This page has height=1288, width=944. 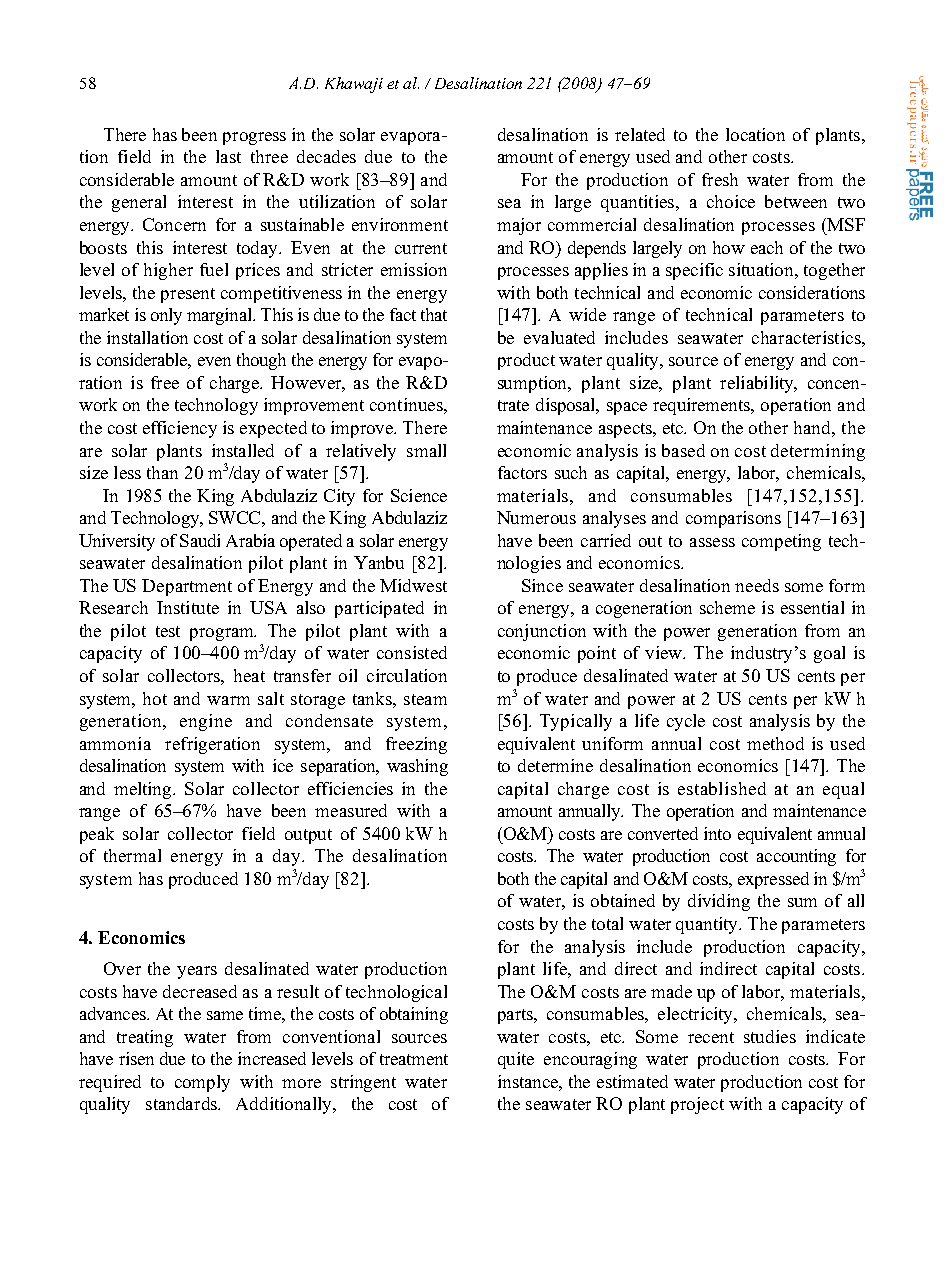 What do you see at coordinates (536, 517) in the page?
I see `Numerous` at bounding box center [536, 517].
